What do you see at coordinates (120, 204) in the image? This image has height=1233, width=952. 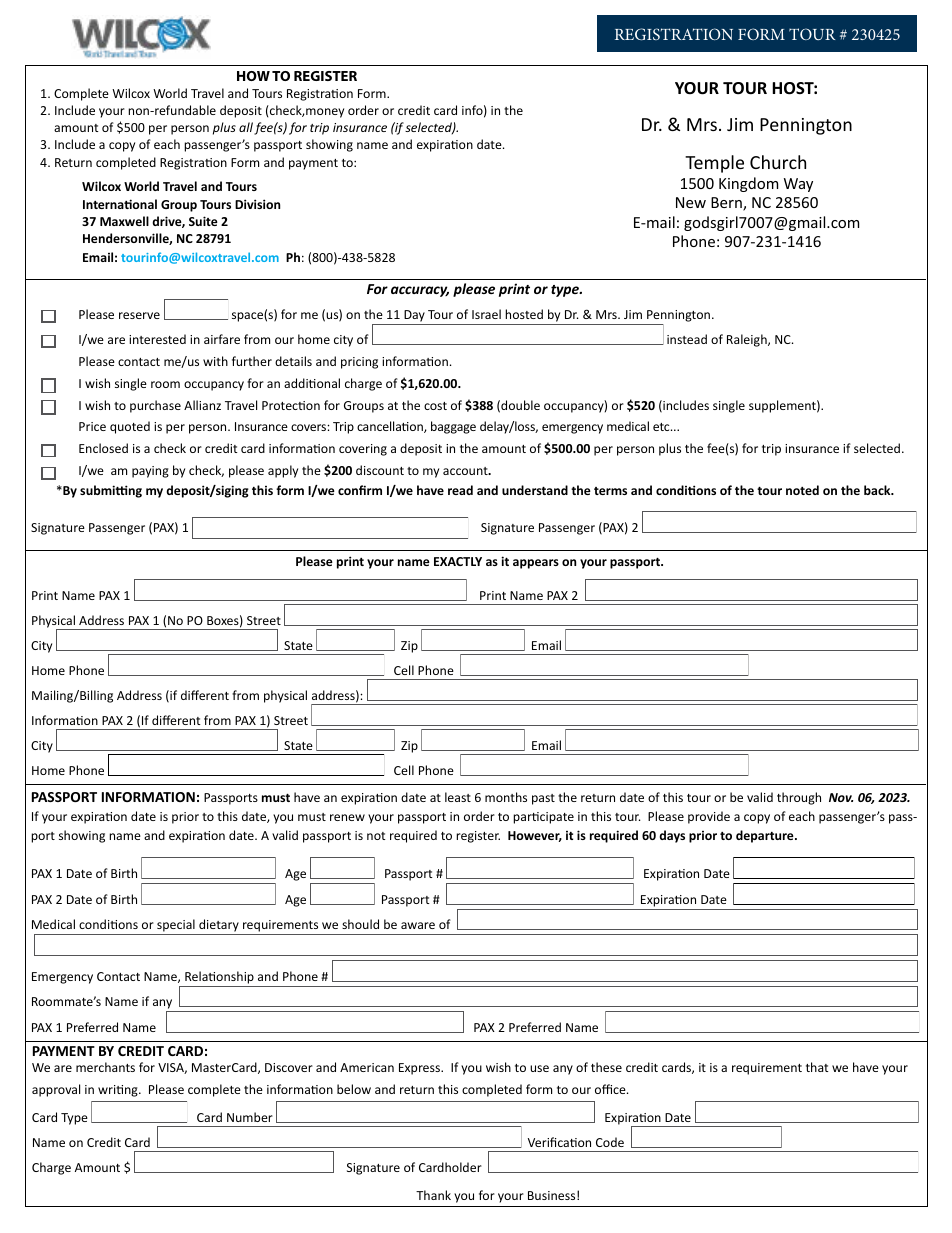 I see `International` at bounding box center [120, 204].
